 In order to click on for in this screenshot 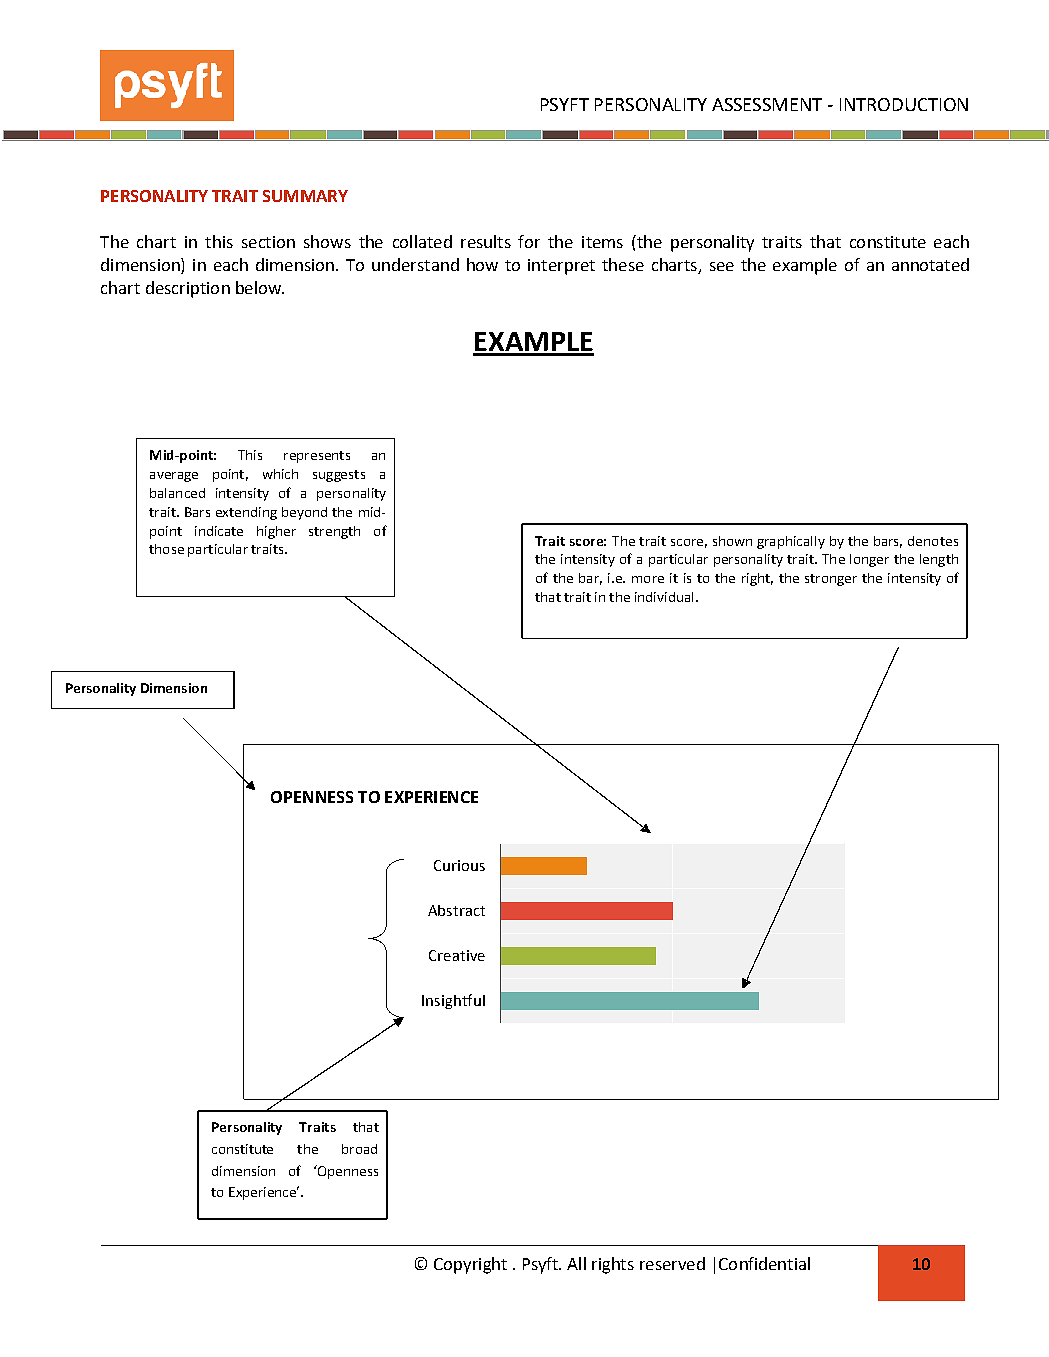, I will do `click(529, 241)`.
